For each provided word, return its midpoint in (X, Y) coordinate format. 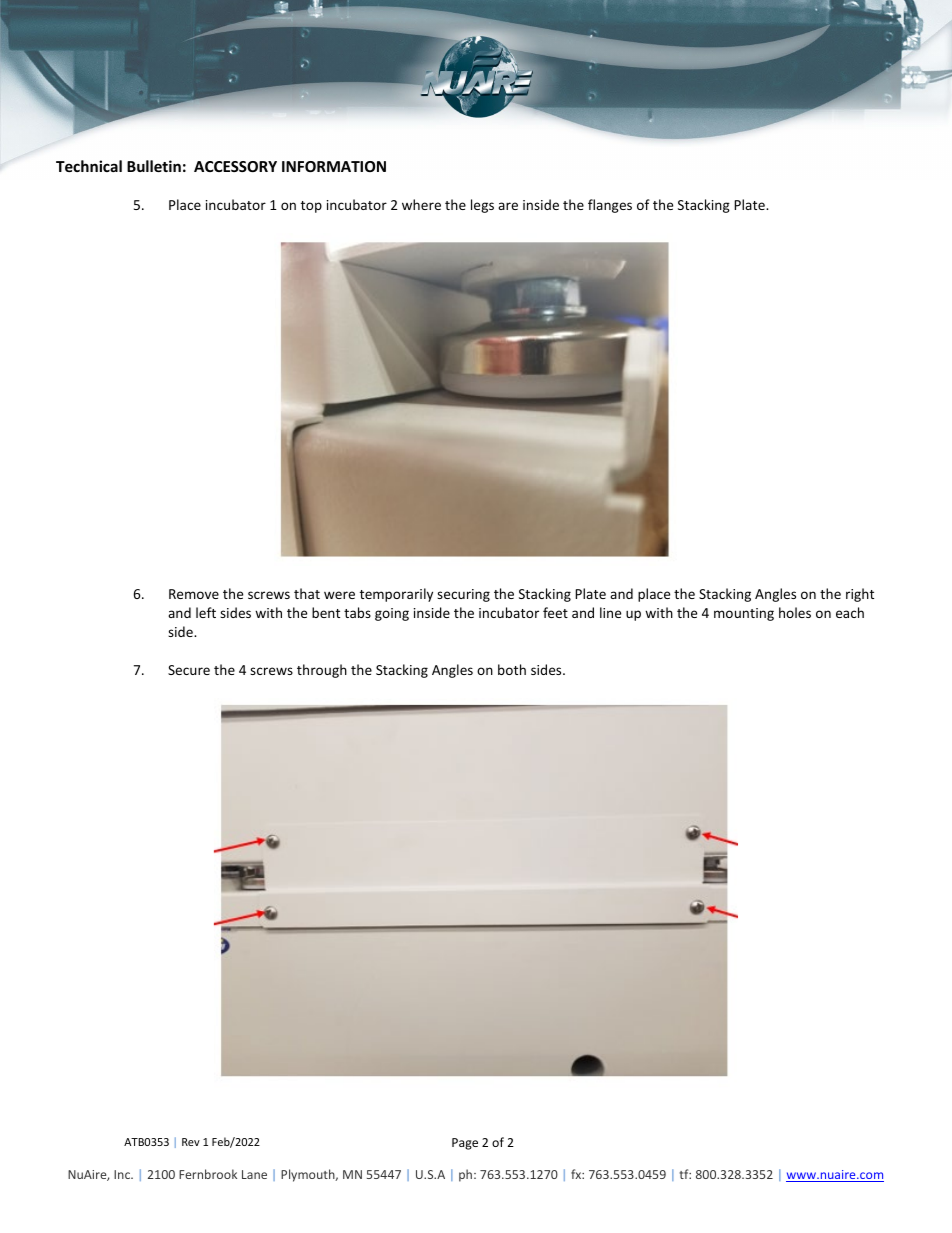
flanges (610, 206)
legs (482, 206)
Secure (189, 670)
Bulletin (154, 166)
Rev (191, 1142)
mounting (744, 614)
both (512, 669)
